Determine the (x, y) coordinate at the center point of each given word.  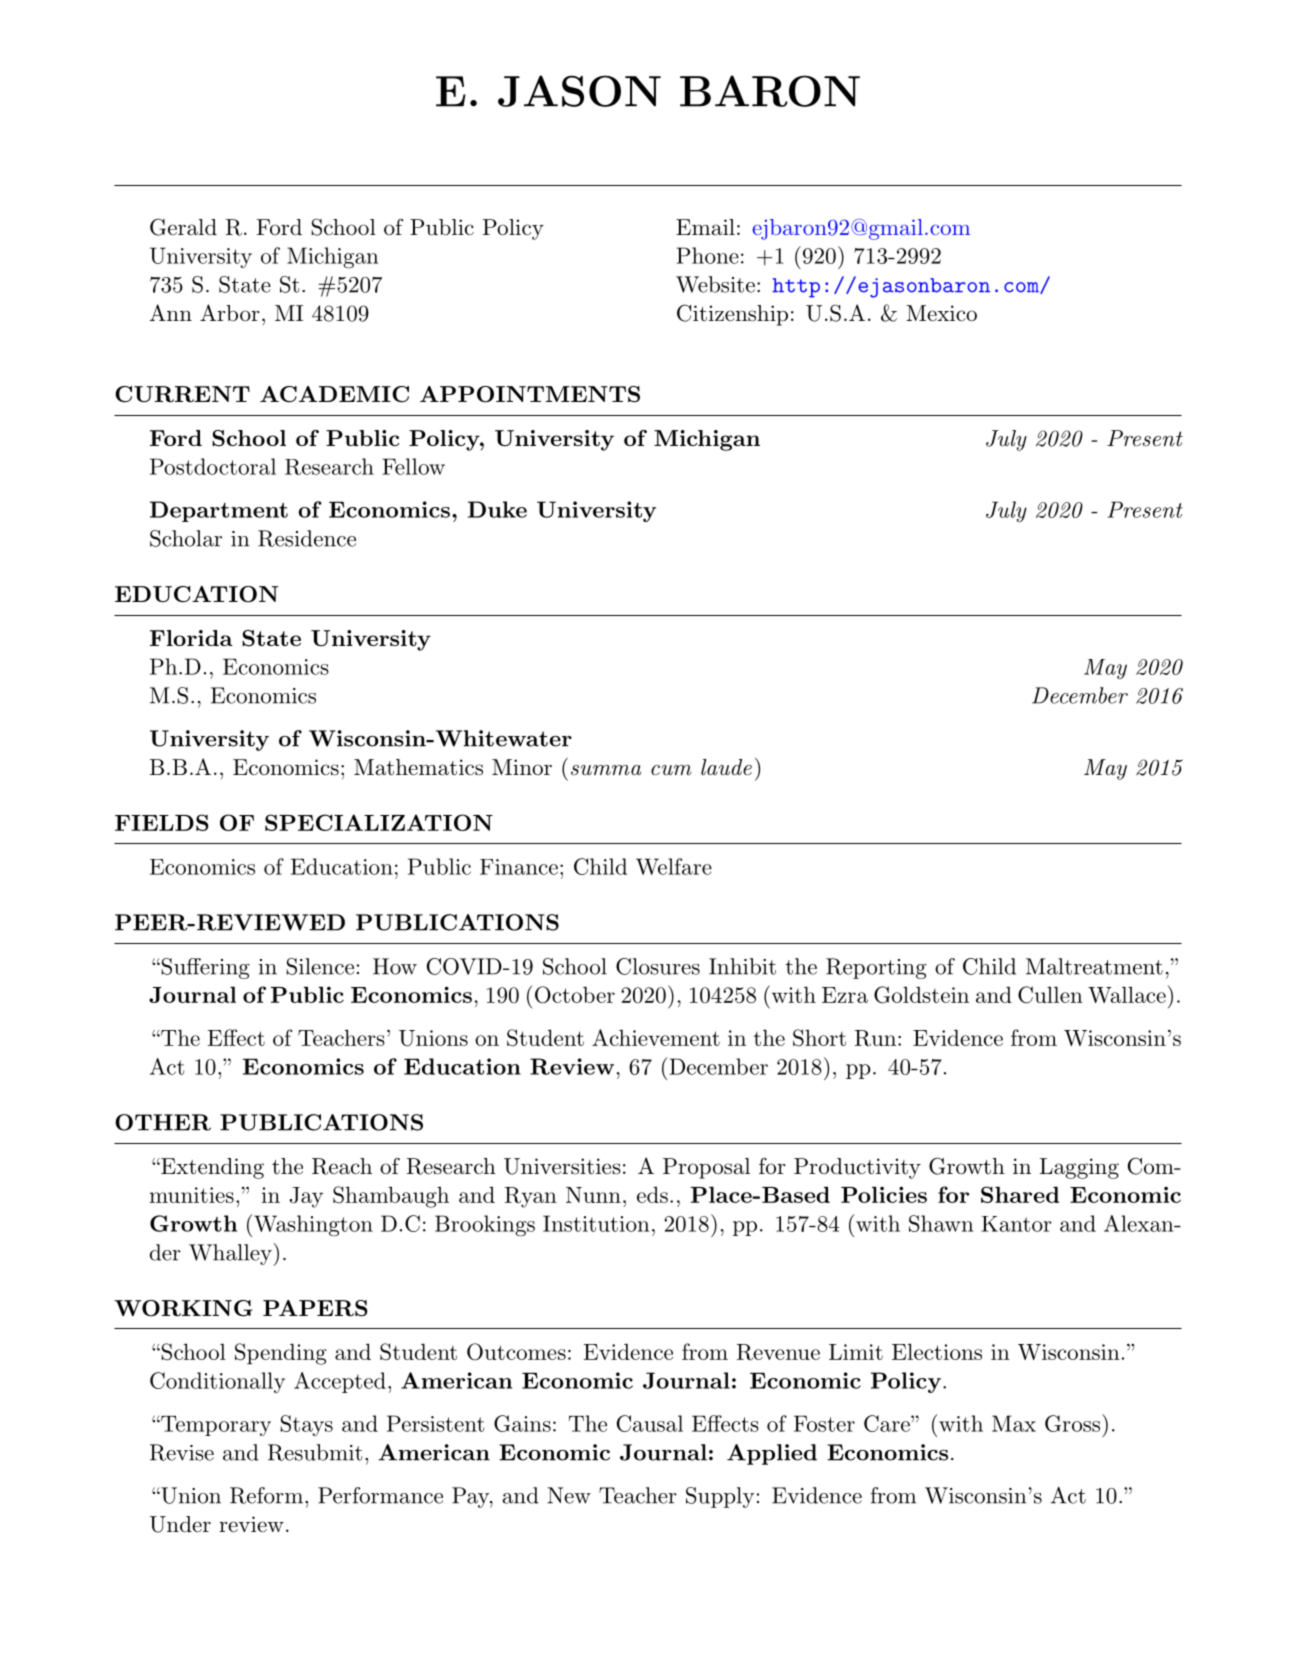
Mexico (941, 313)
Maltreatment (1094, 966)
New (569, 1495)
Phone (707, 255)
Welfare (674, 866)
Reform (266, 1495)
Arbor (230, 312)
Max (1014, 1423)
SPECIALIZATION (379, 822)
